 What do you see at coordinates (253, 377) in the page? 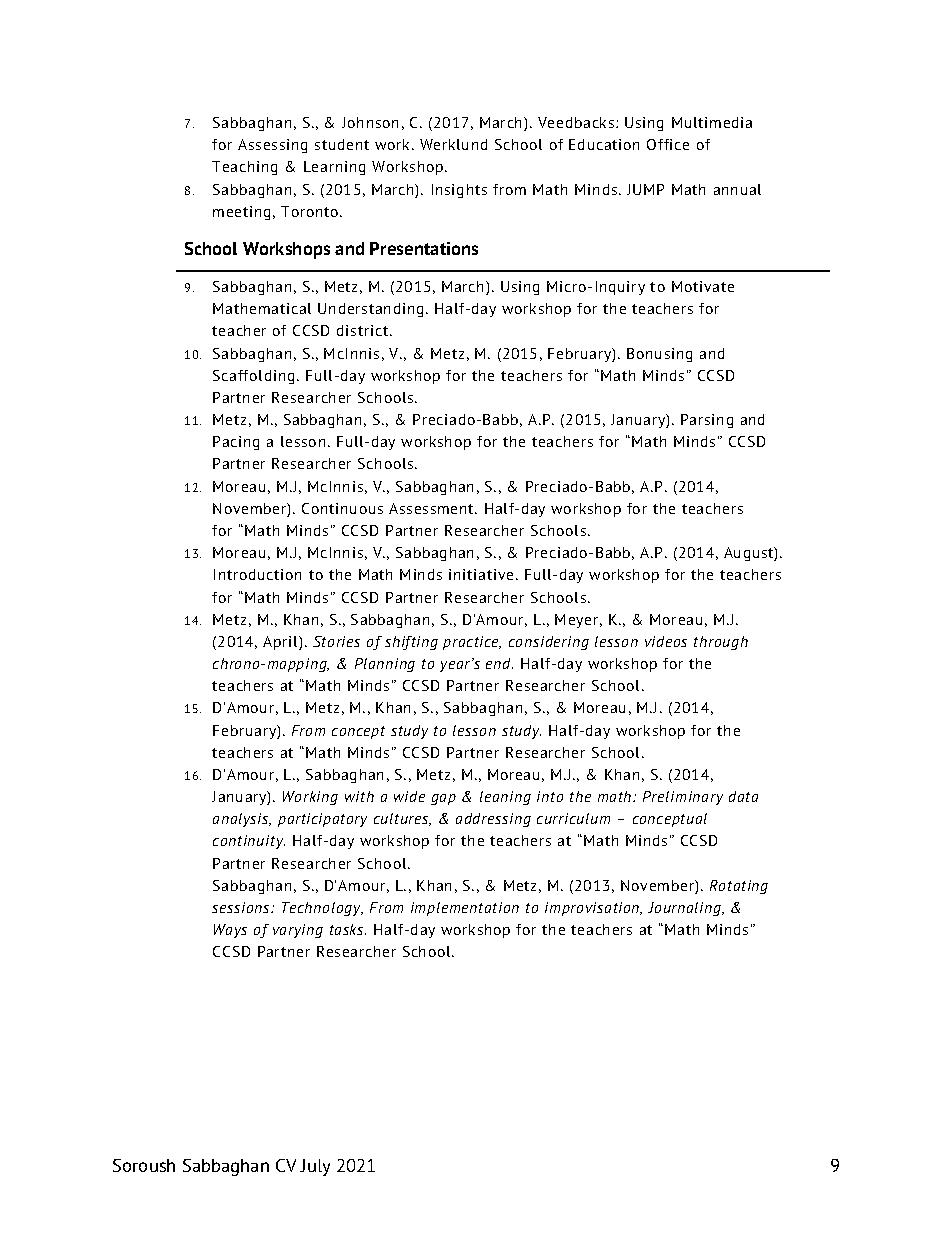
I see `Scaffolding` at bounding box center [253, 377].
